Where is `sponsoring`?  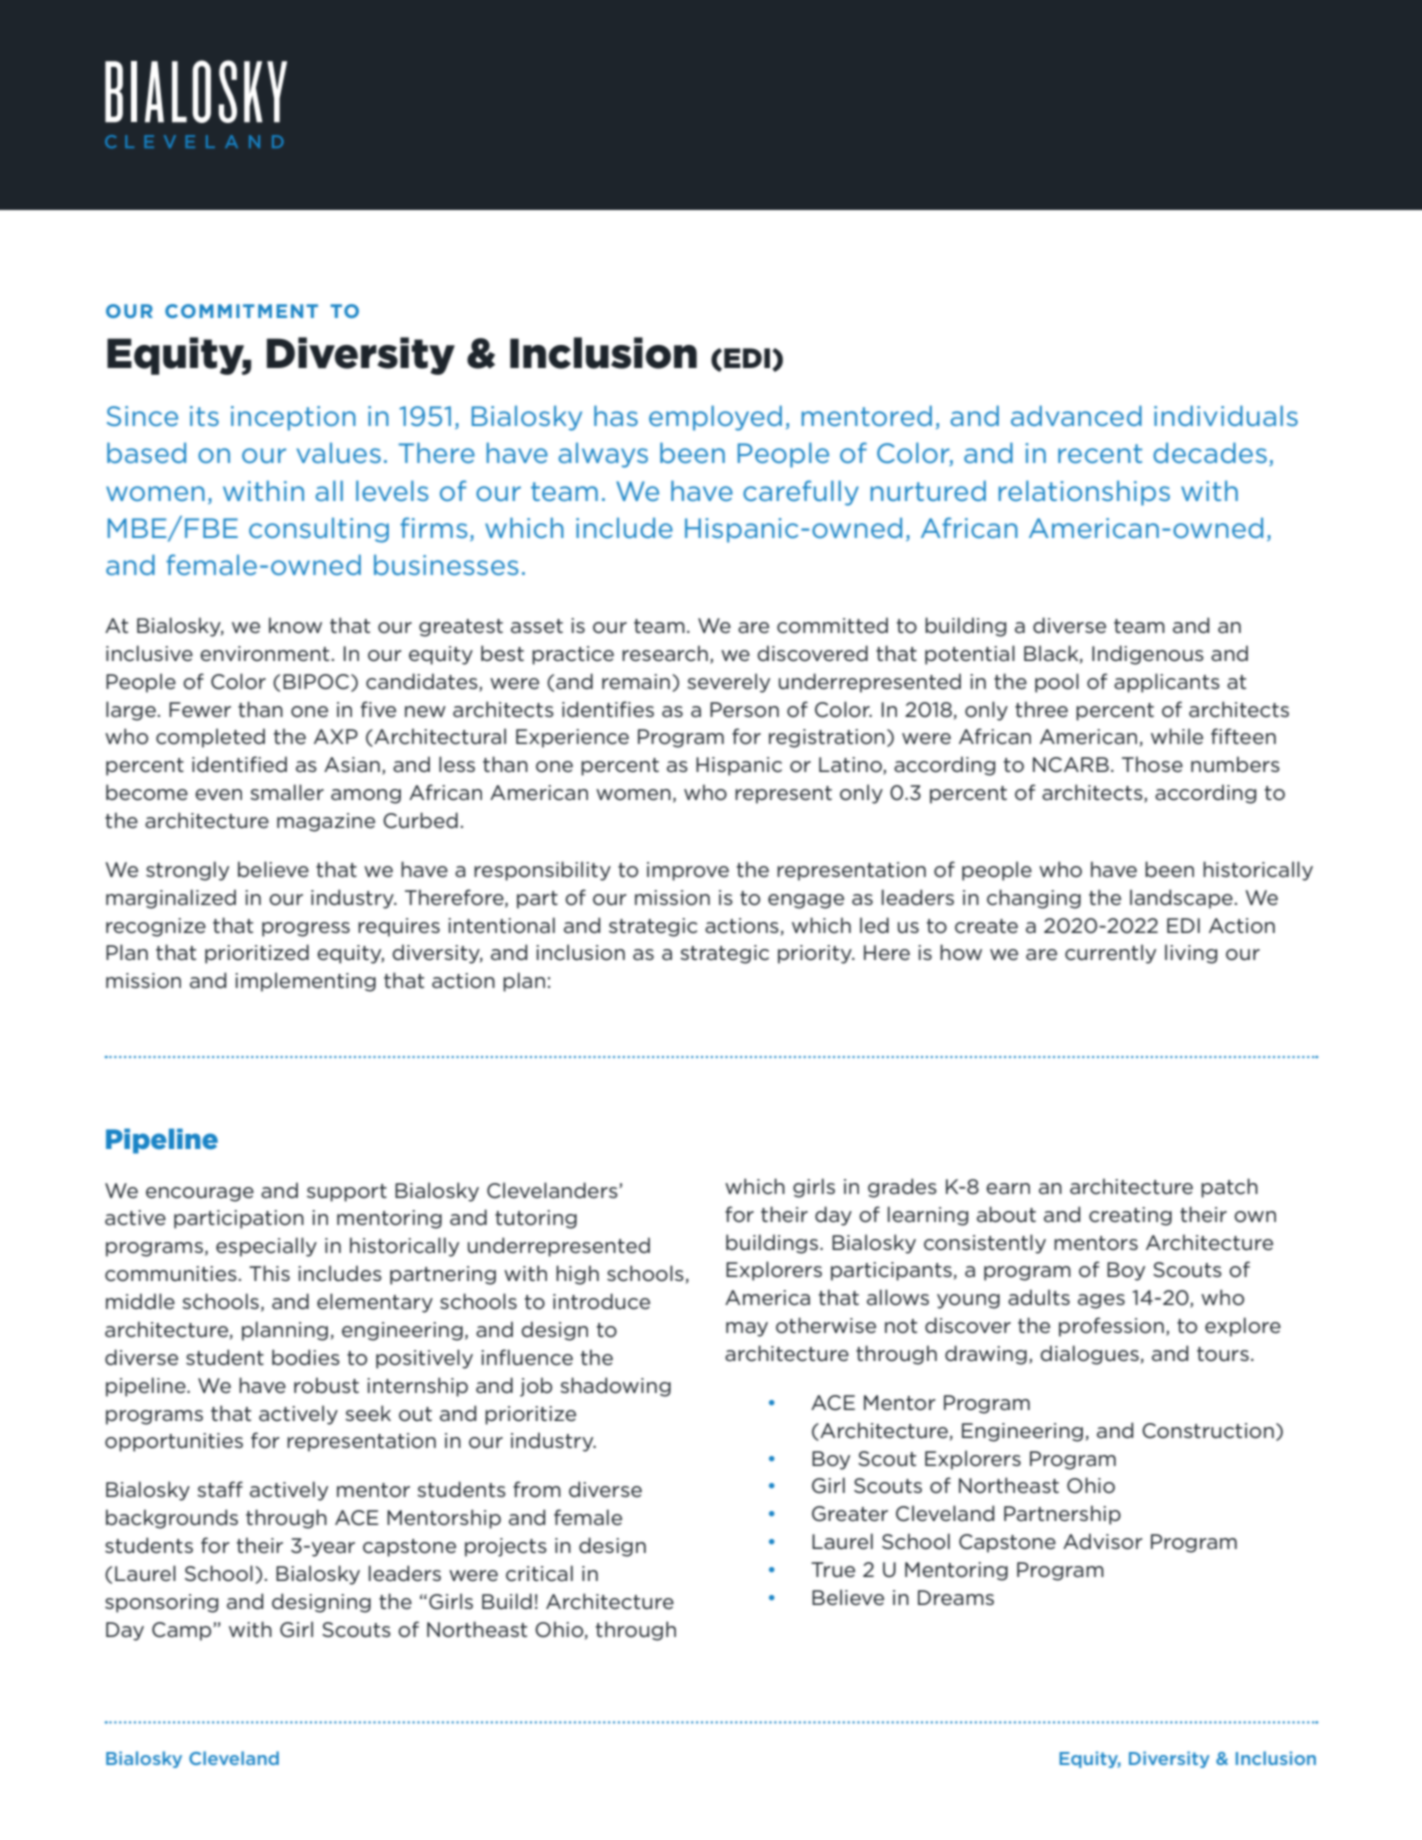
sponsoring is located at coordinates (161, 1603).
